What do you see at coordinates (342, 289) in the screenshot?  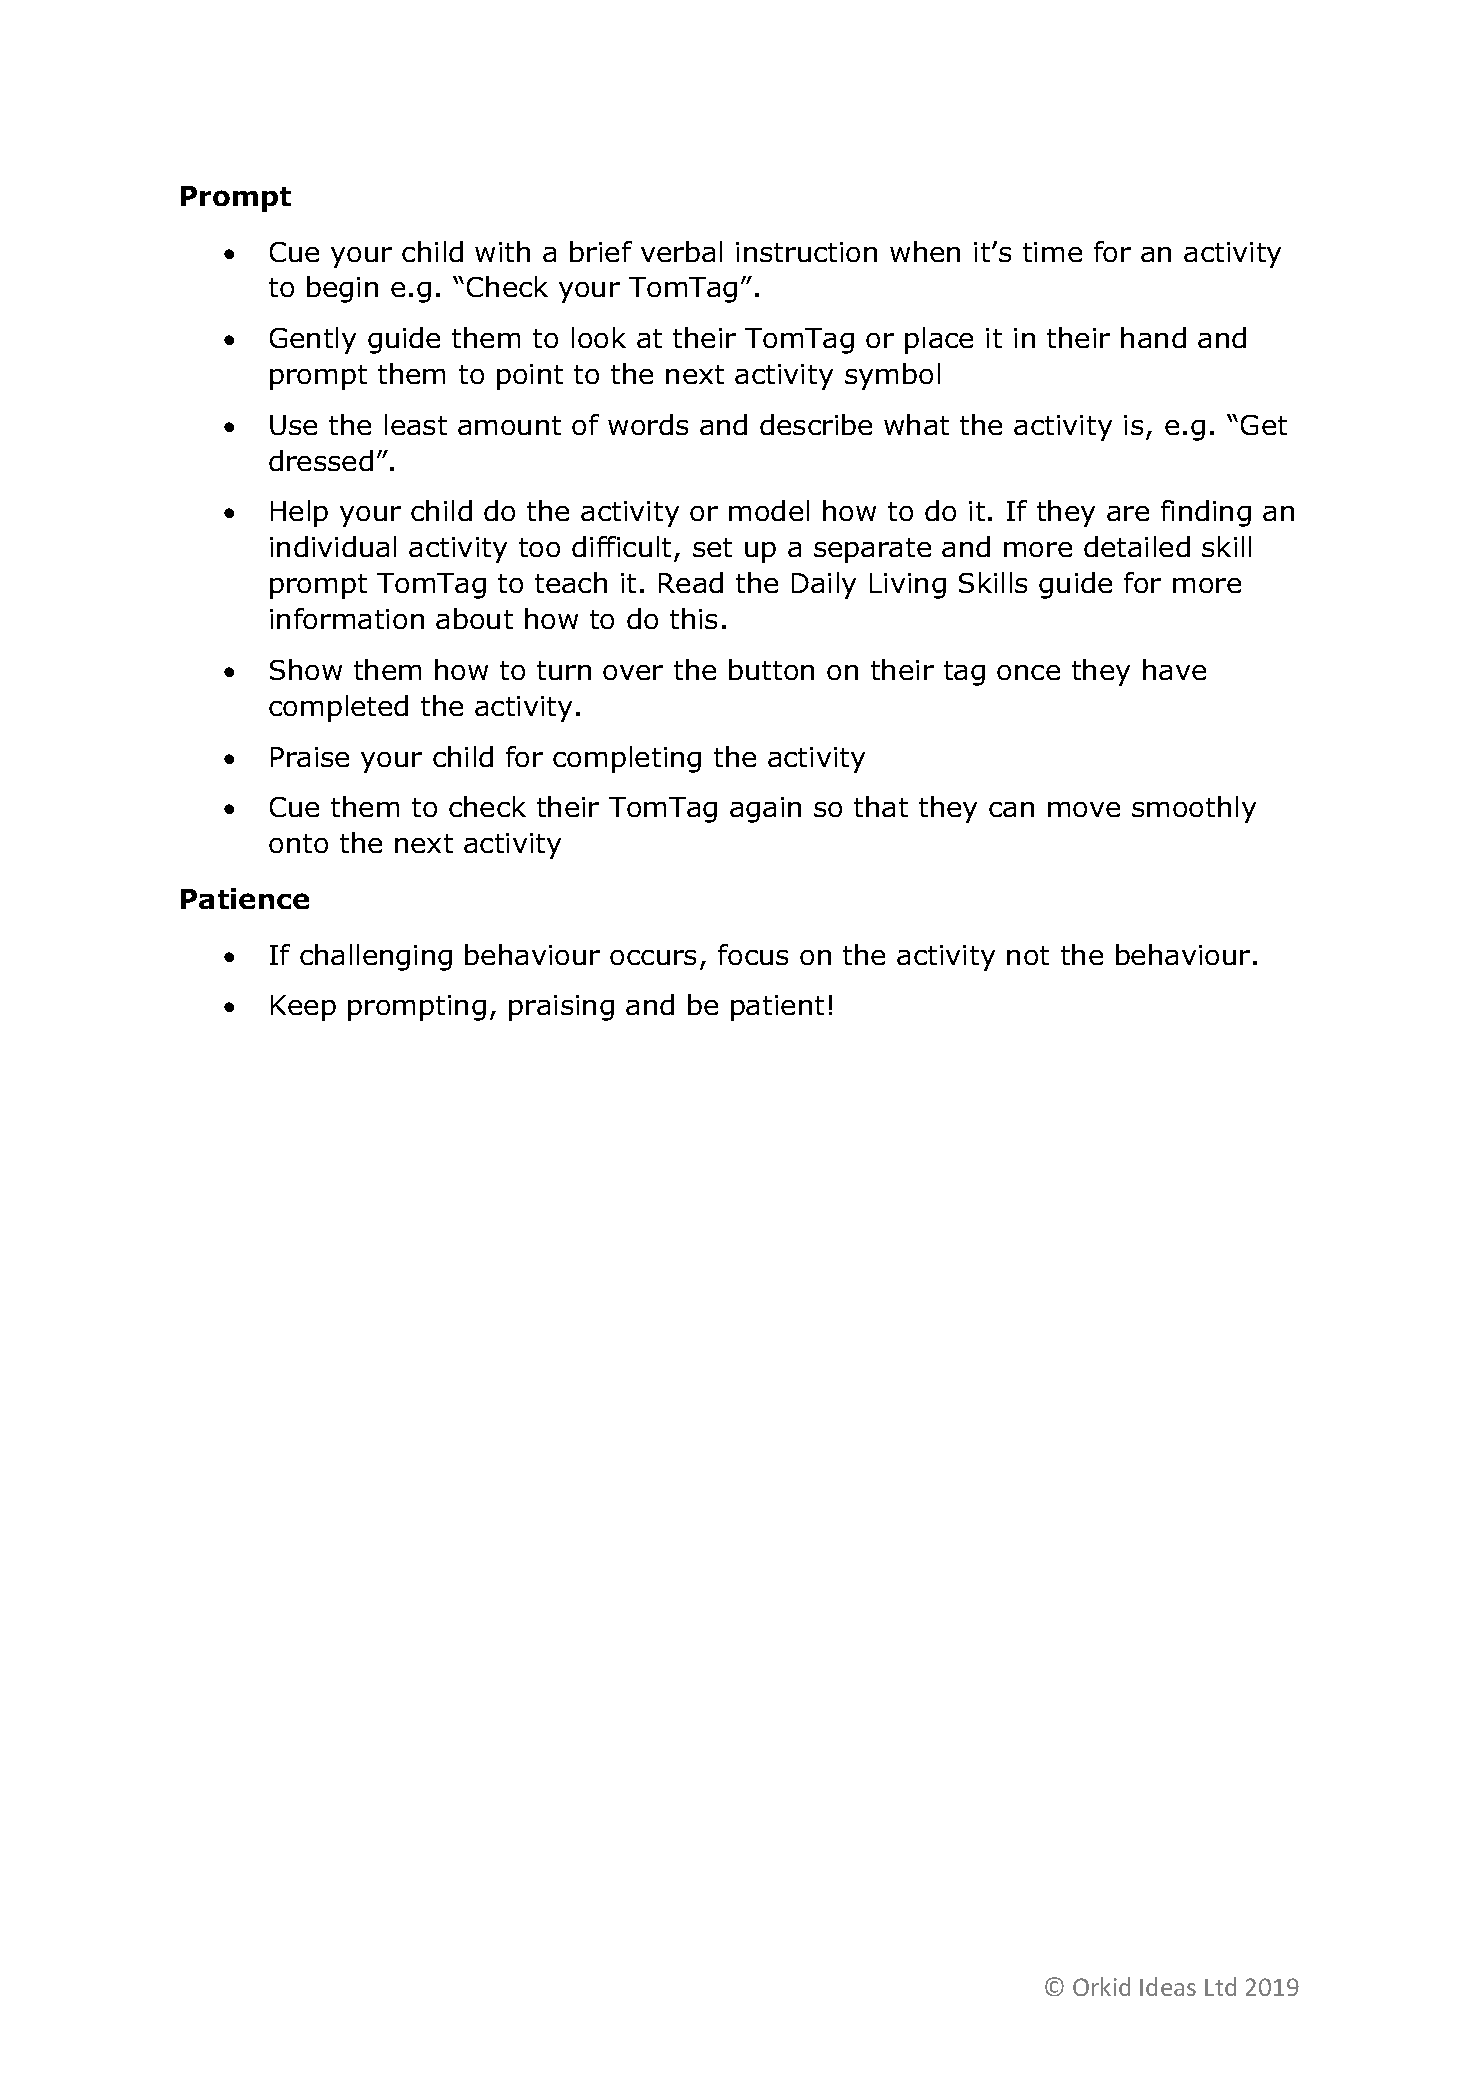 I see `begin` at bounding box center [342, 289].
